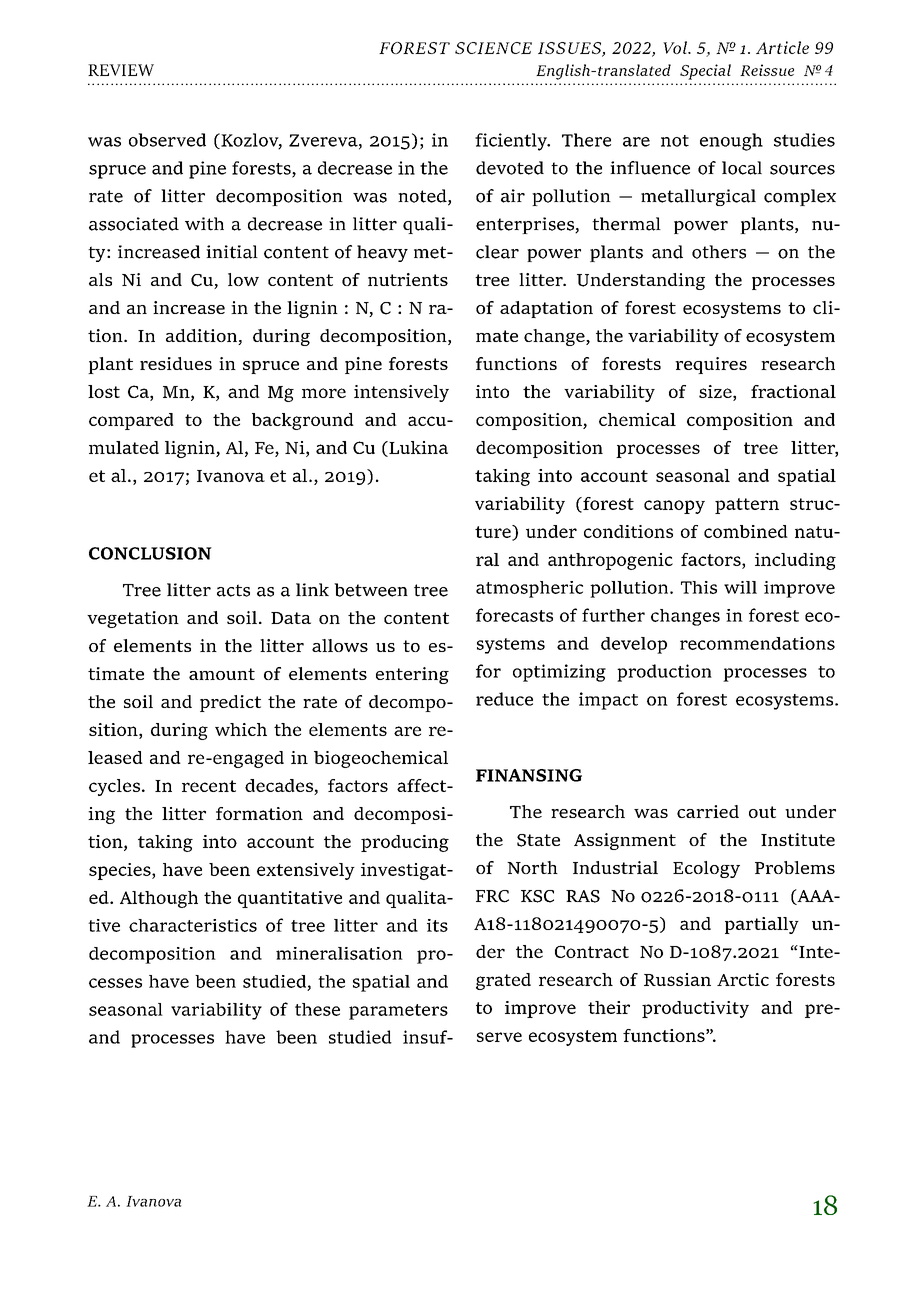 The height and width of the screenshot is (1308, 924). I want to click on parameters, so click(398, 1012).
